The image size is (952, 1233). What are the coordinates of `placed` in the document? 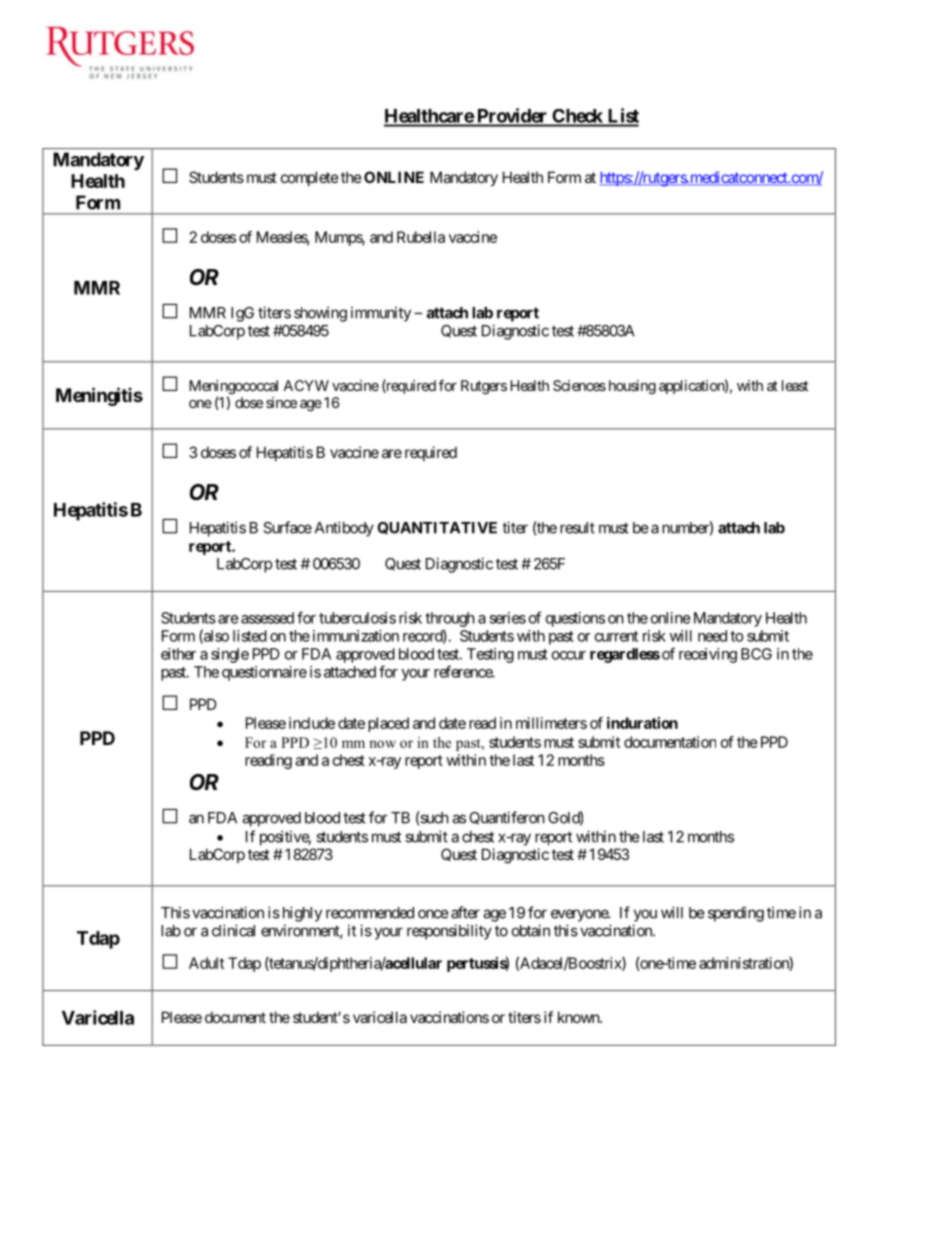 It's located at (388, 724).
